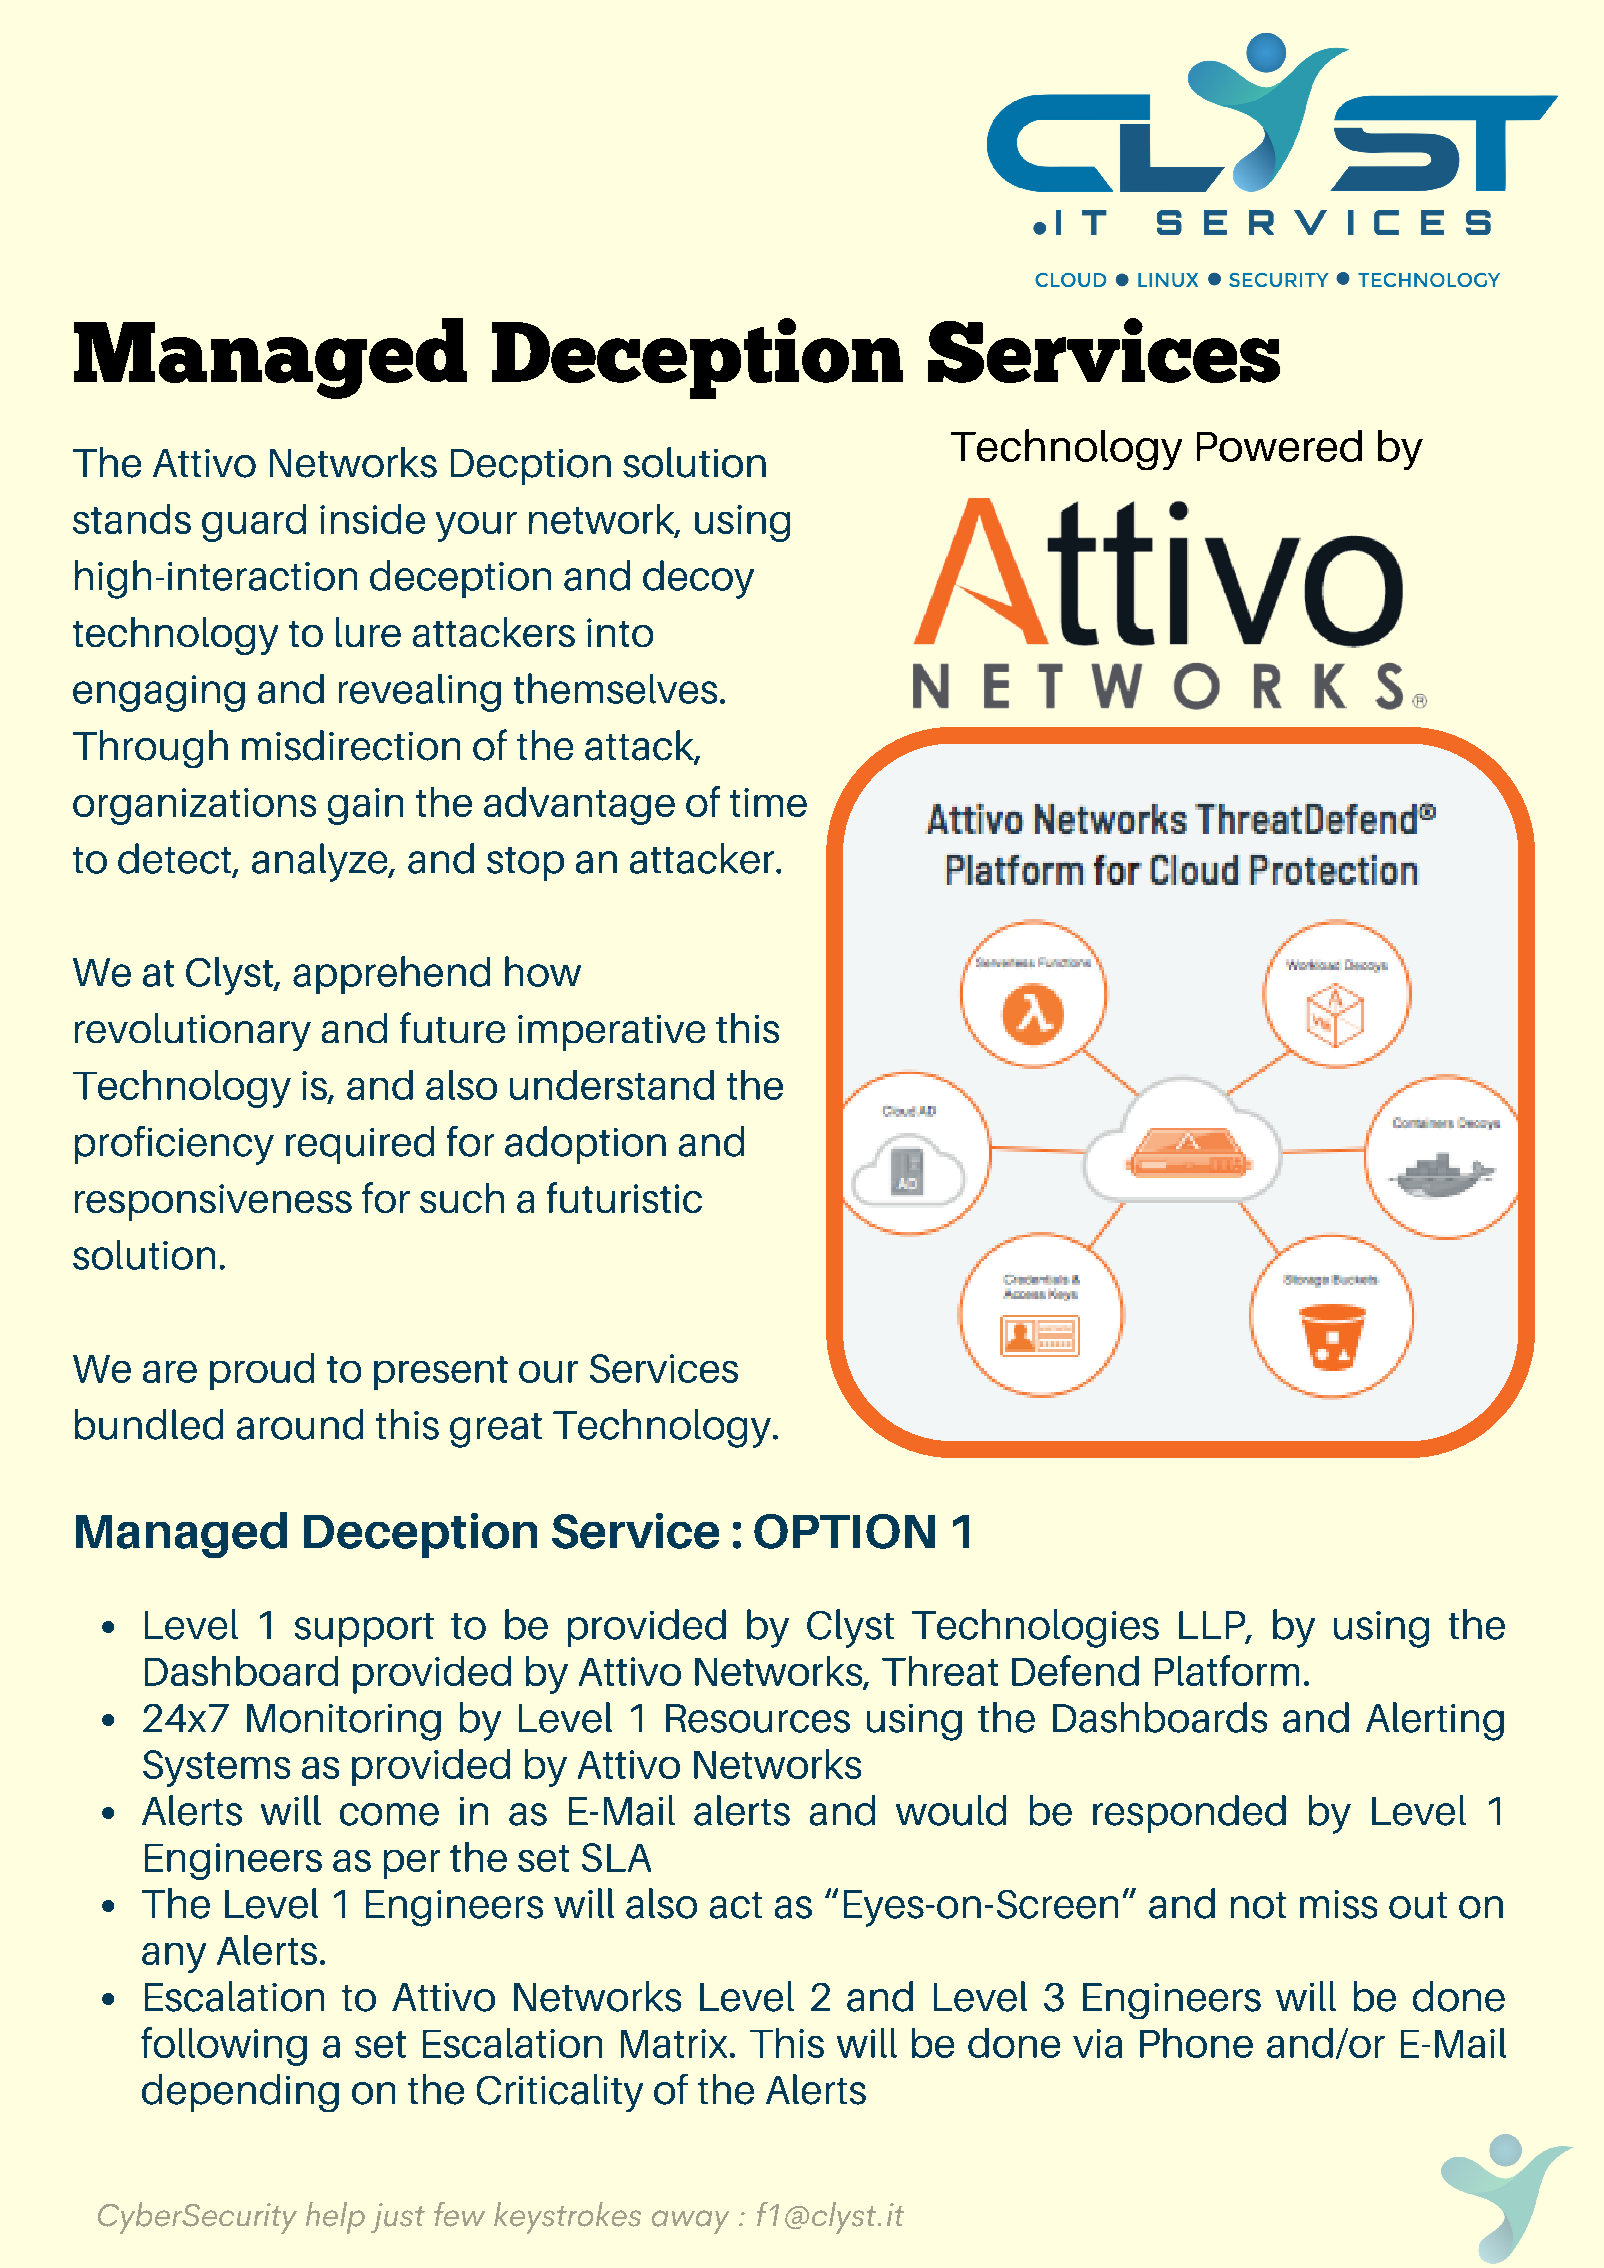 This document has height=2268, width=1604. What do you see at coordinates (262, 1371) in the document?
I see `proud` at bounding box center [262, 1371].
